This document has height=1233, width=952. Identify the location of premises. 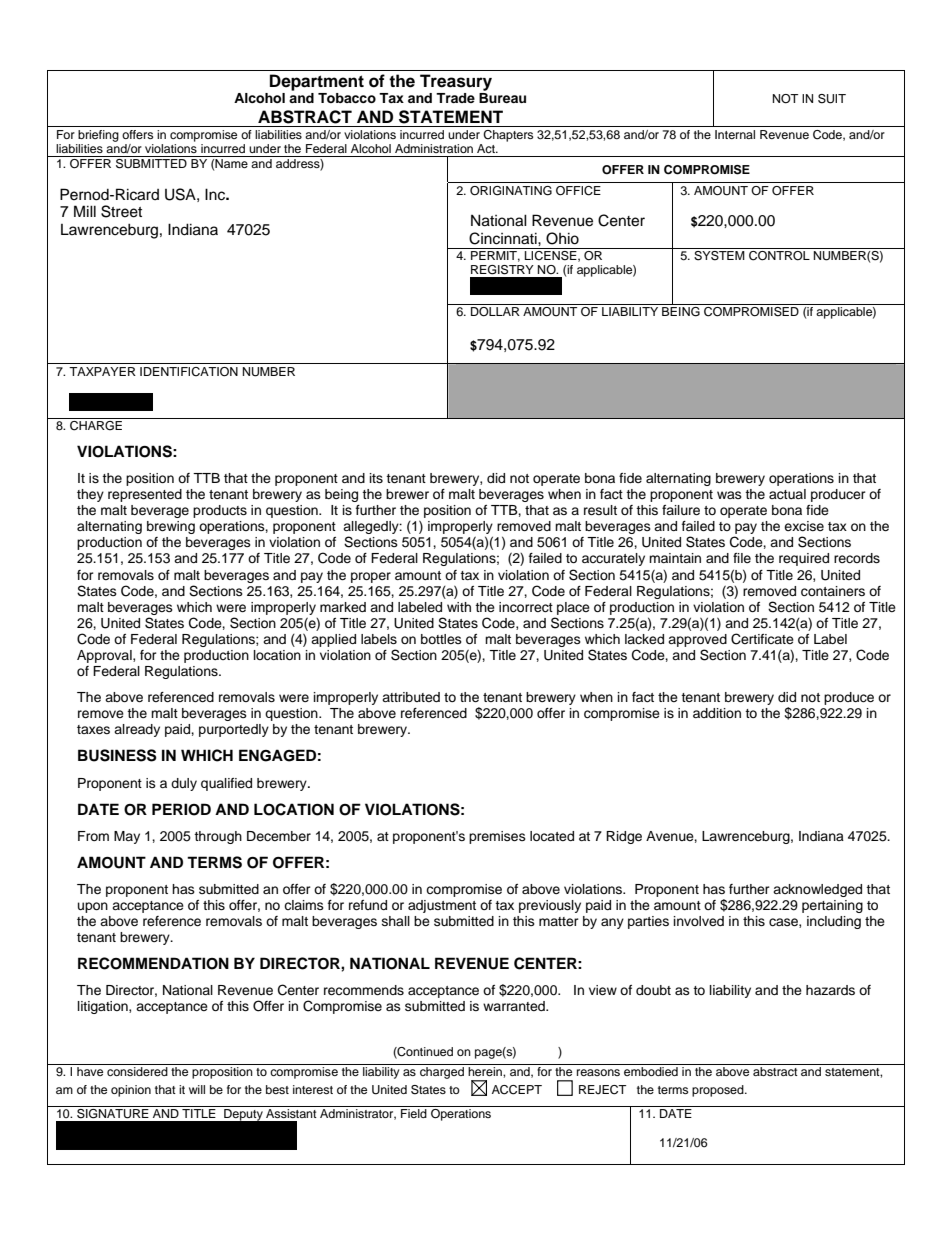
(497, 837).
